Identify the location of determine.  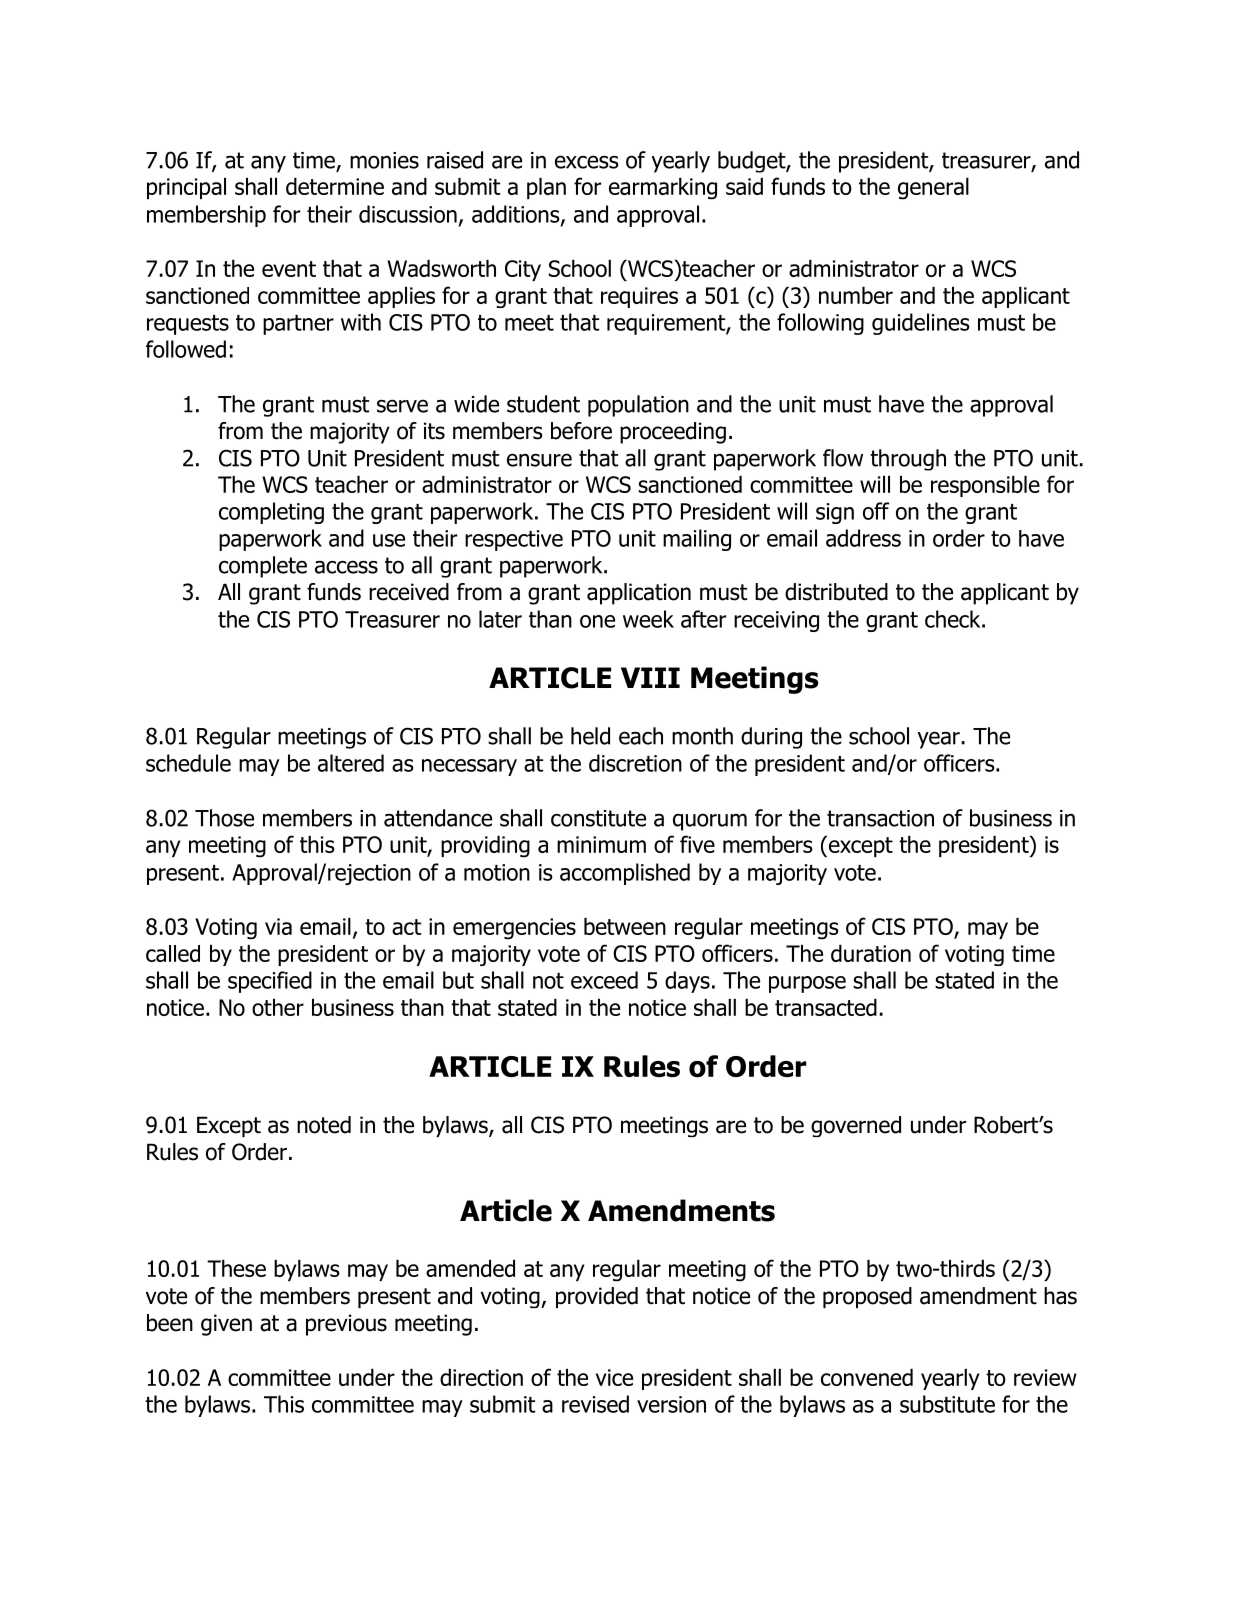
(335, 186).
